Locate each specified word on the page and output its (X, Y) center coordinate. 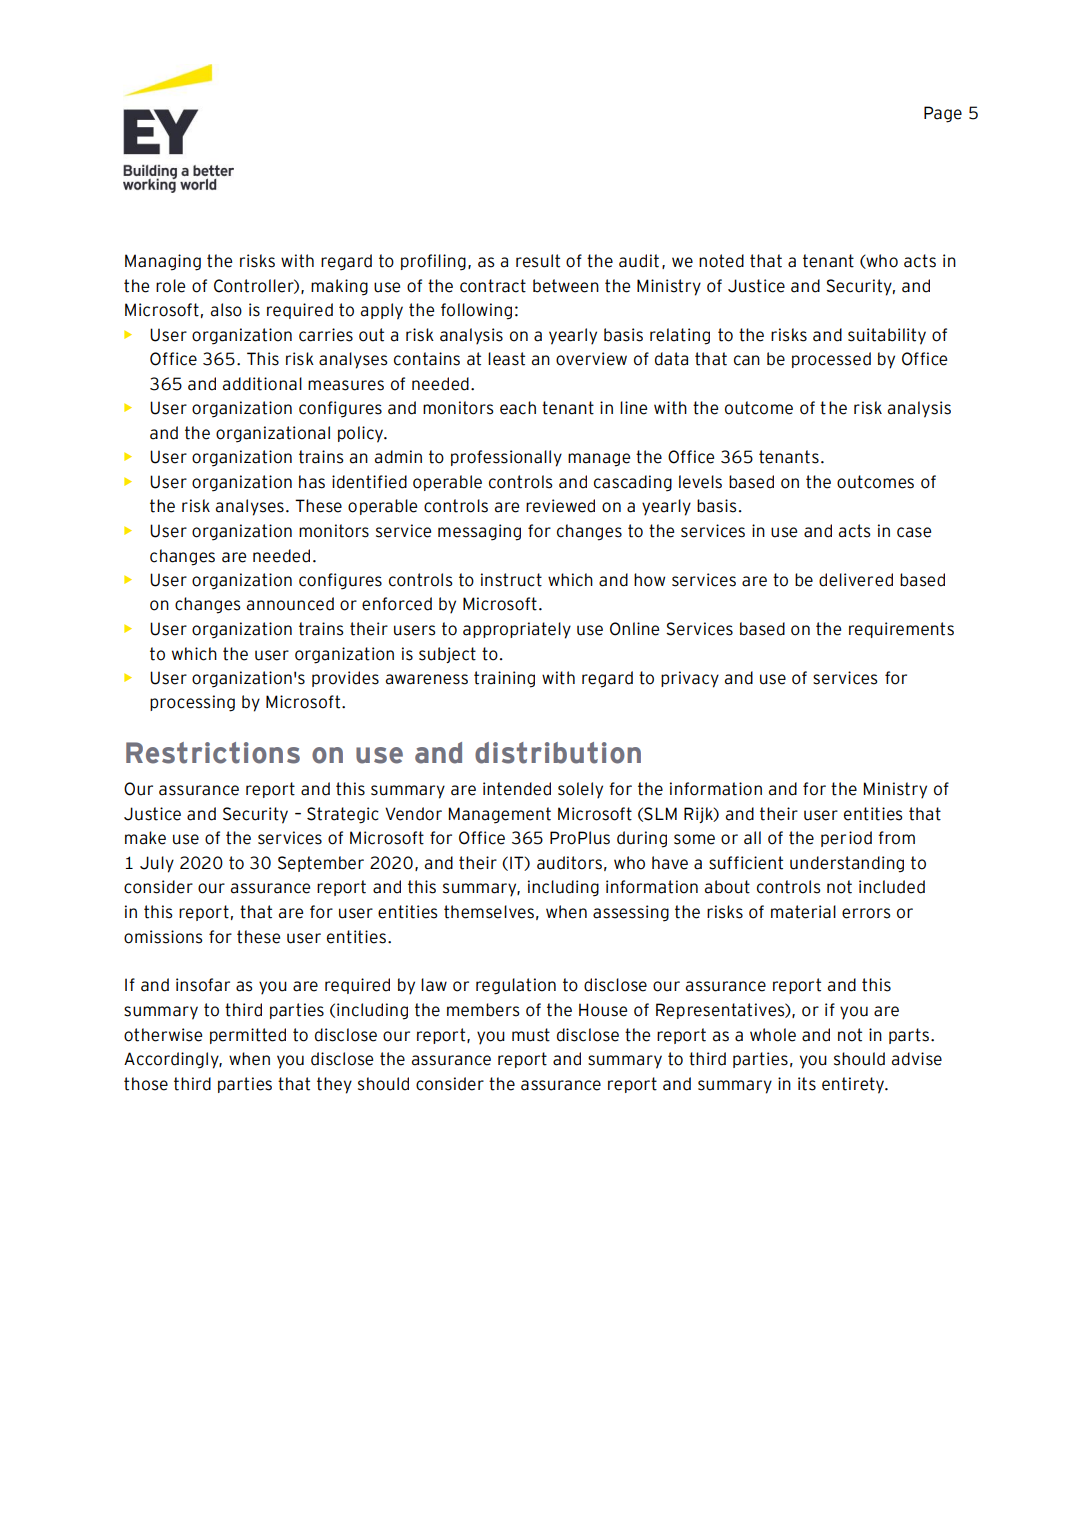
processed (831, 360)
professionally (506, 458)
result (538, 261)
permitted (248, 1036)
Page (943, 114)
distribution (558, 753)
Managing (163, 262)
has (312, 482)
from (896, 838)
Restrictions (213, 753)
